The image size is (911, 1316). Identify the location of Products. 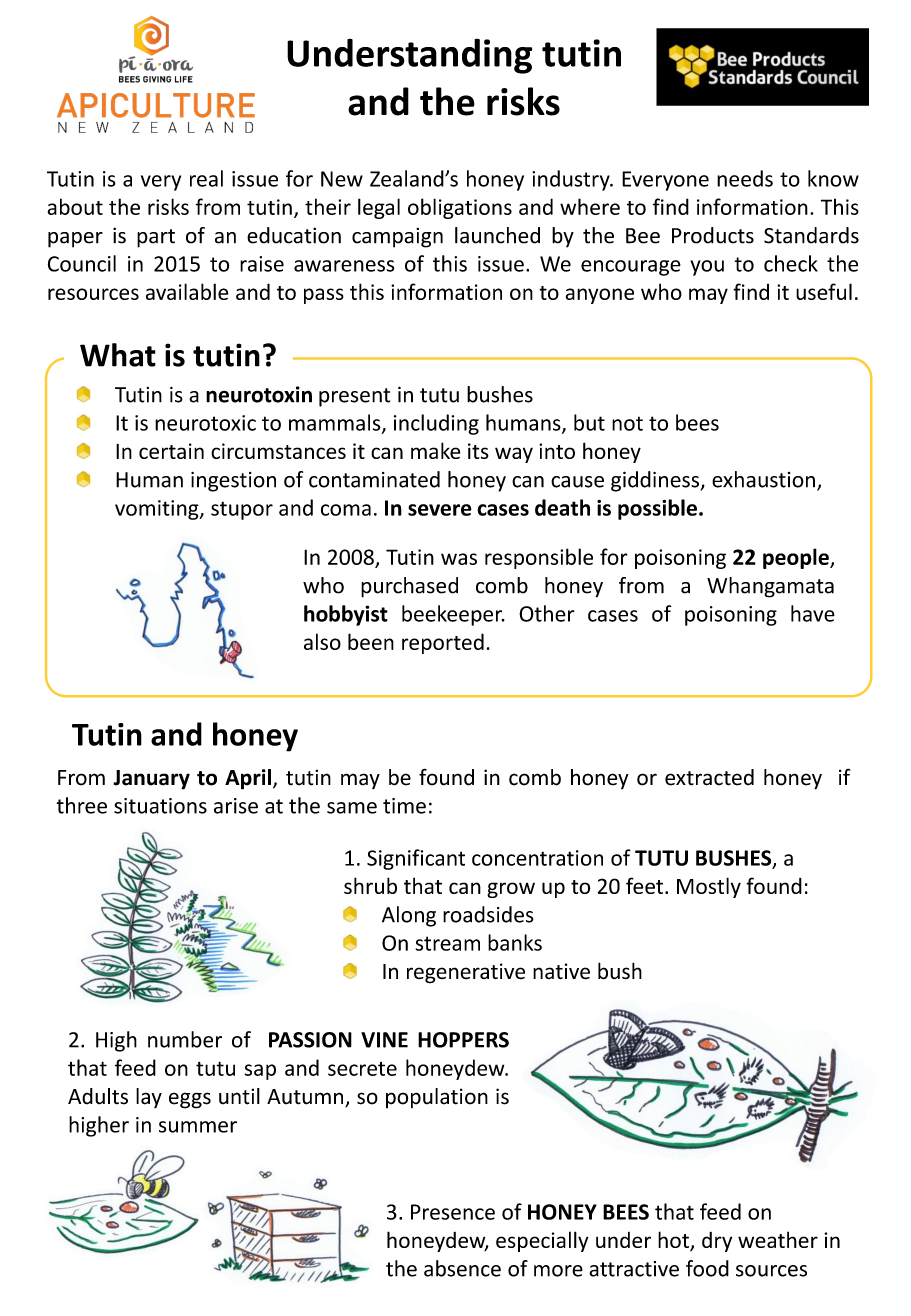
(713, 235).
